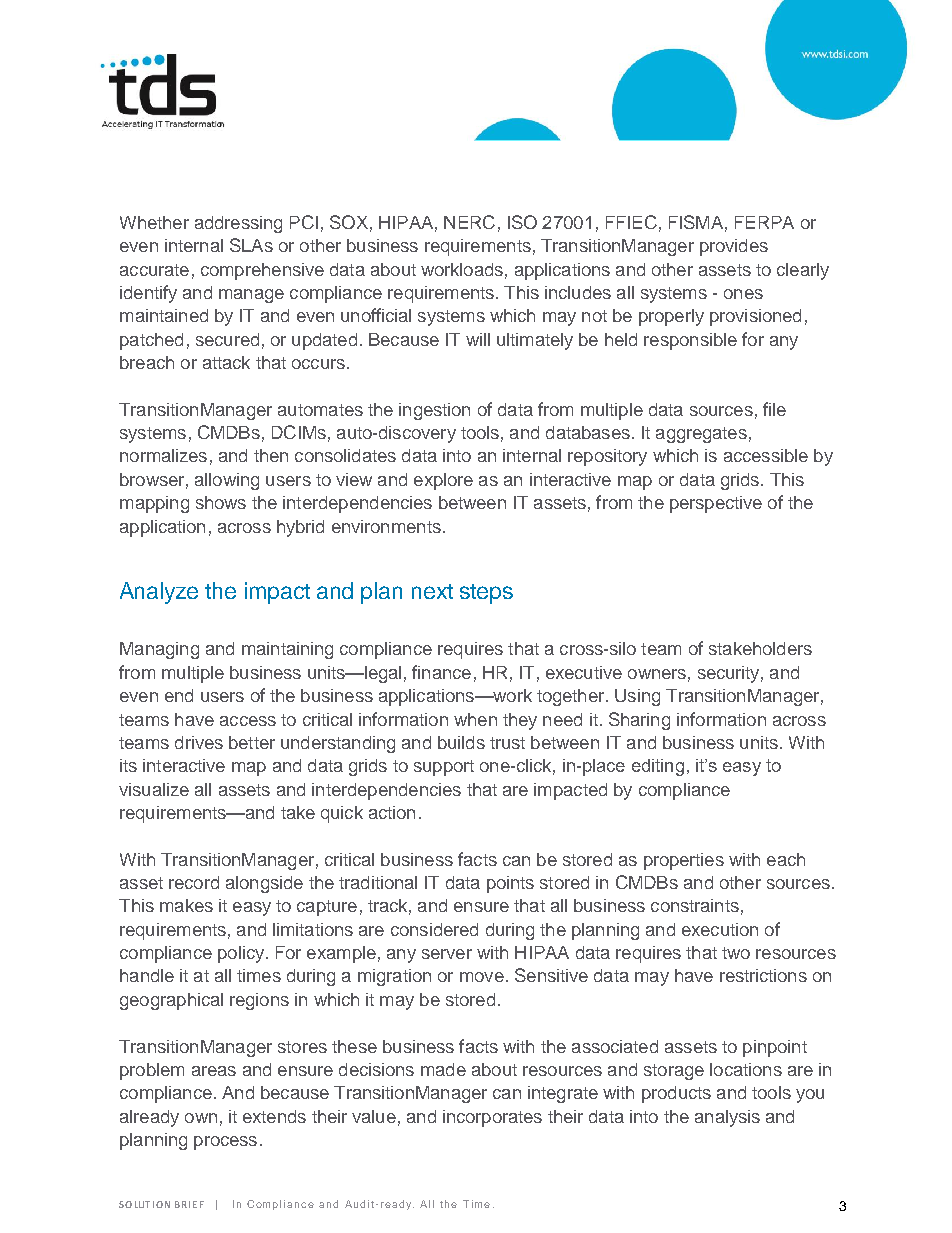 Image resolution: width=952 pixels, height=1233 pixels. Describe the element at coordinates (238, 224) in the screenshot. I see `addressing` at that location.
